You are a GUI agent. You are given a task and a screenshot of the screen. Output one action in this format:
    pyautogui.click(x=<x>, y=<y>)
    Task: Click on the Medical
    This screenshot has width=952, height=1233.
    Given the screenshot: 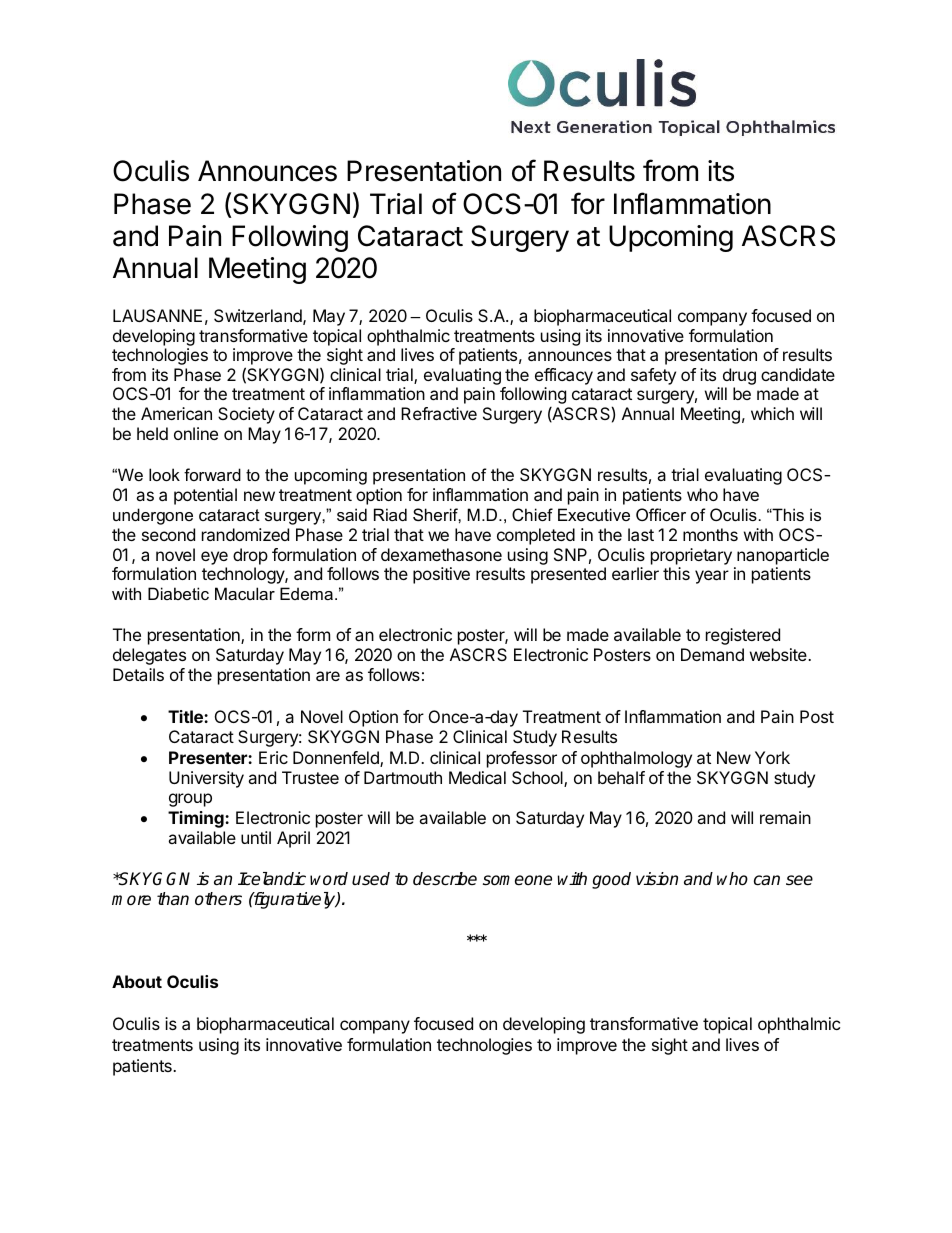 What is the action you would take?
    pyautogui.click(x=477, y=777)
